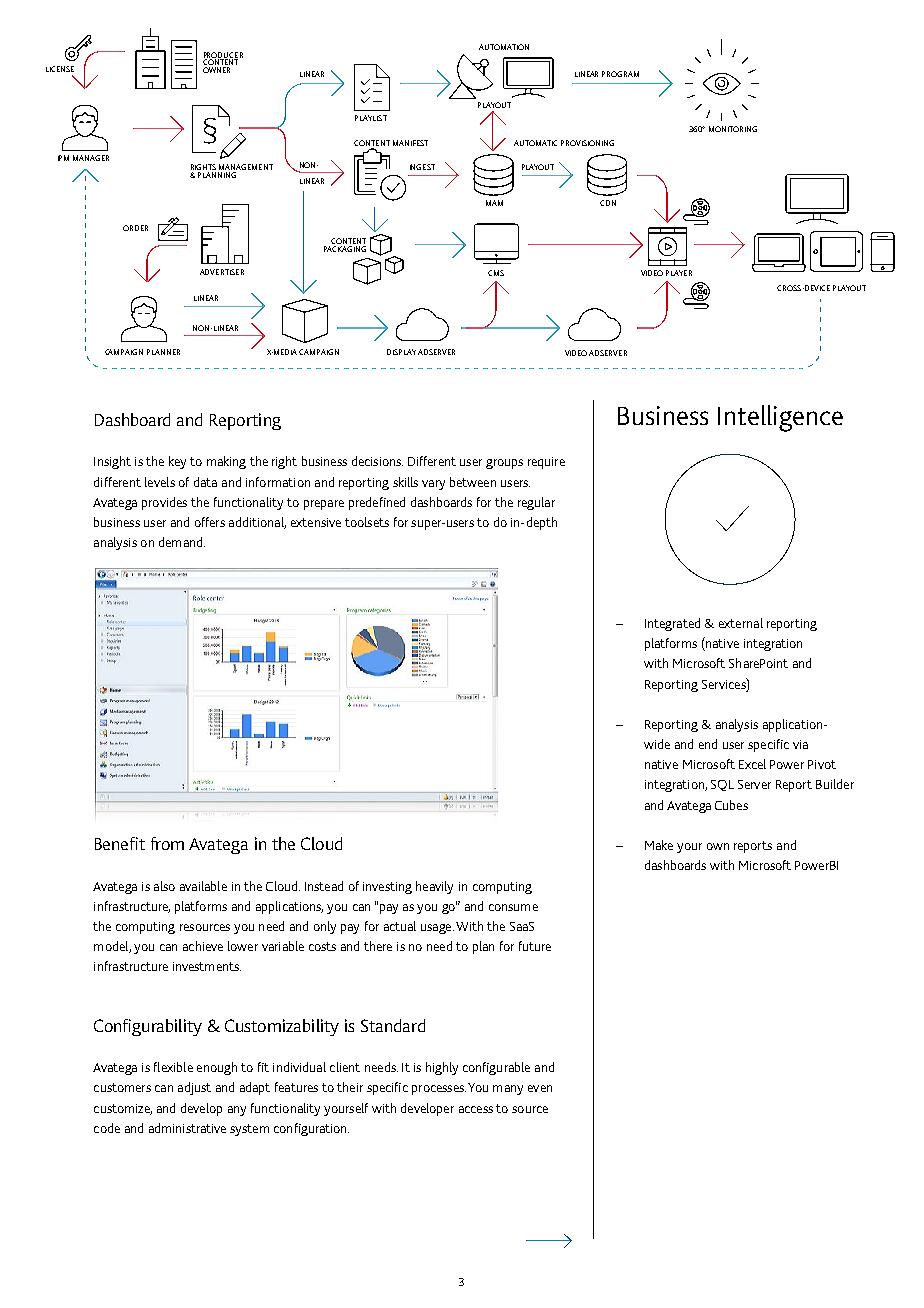 The width and height of the screenshot is (924, 1308). I want to click on AUTOMATION, so click(504, 47).
